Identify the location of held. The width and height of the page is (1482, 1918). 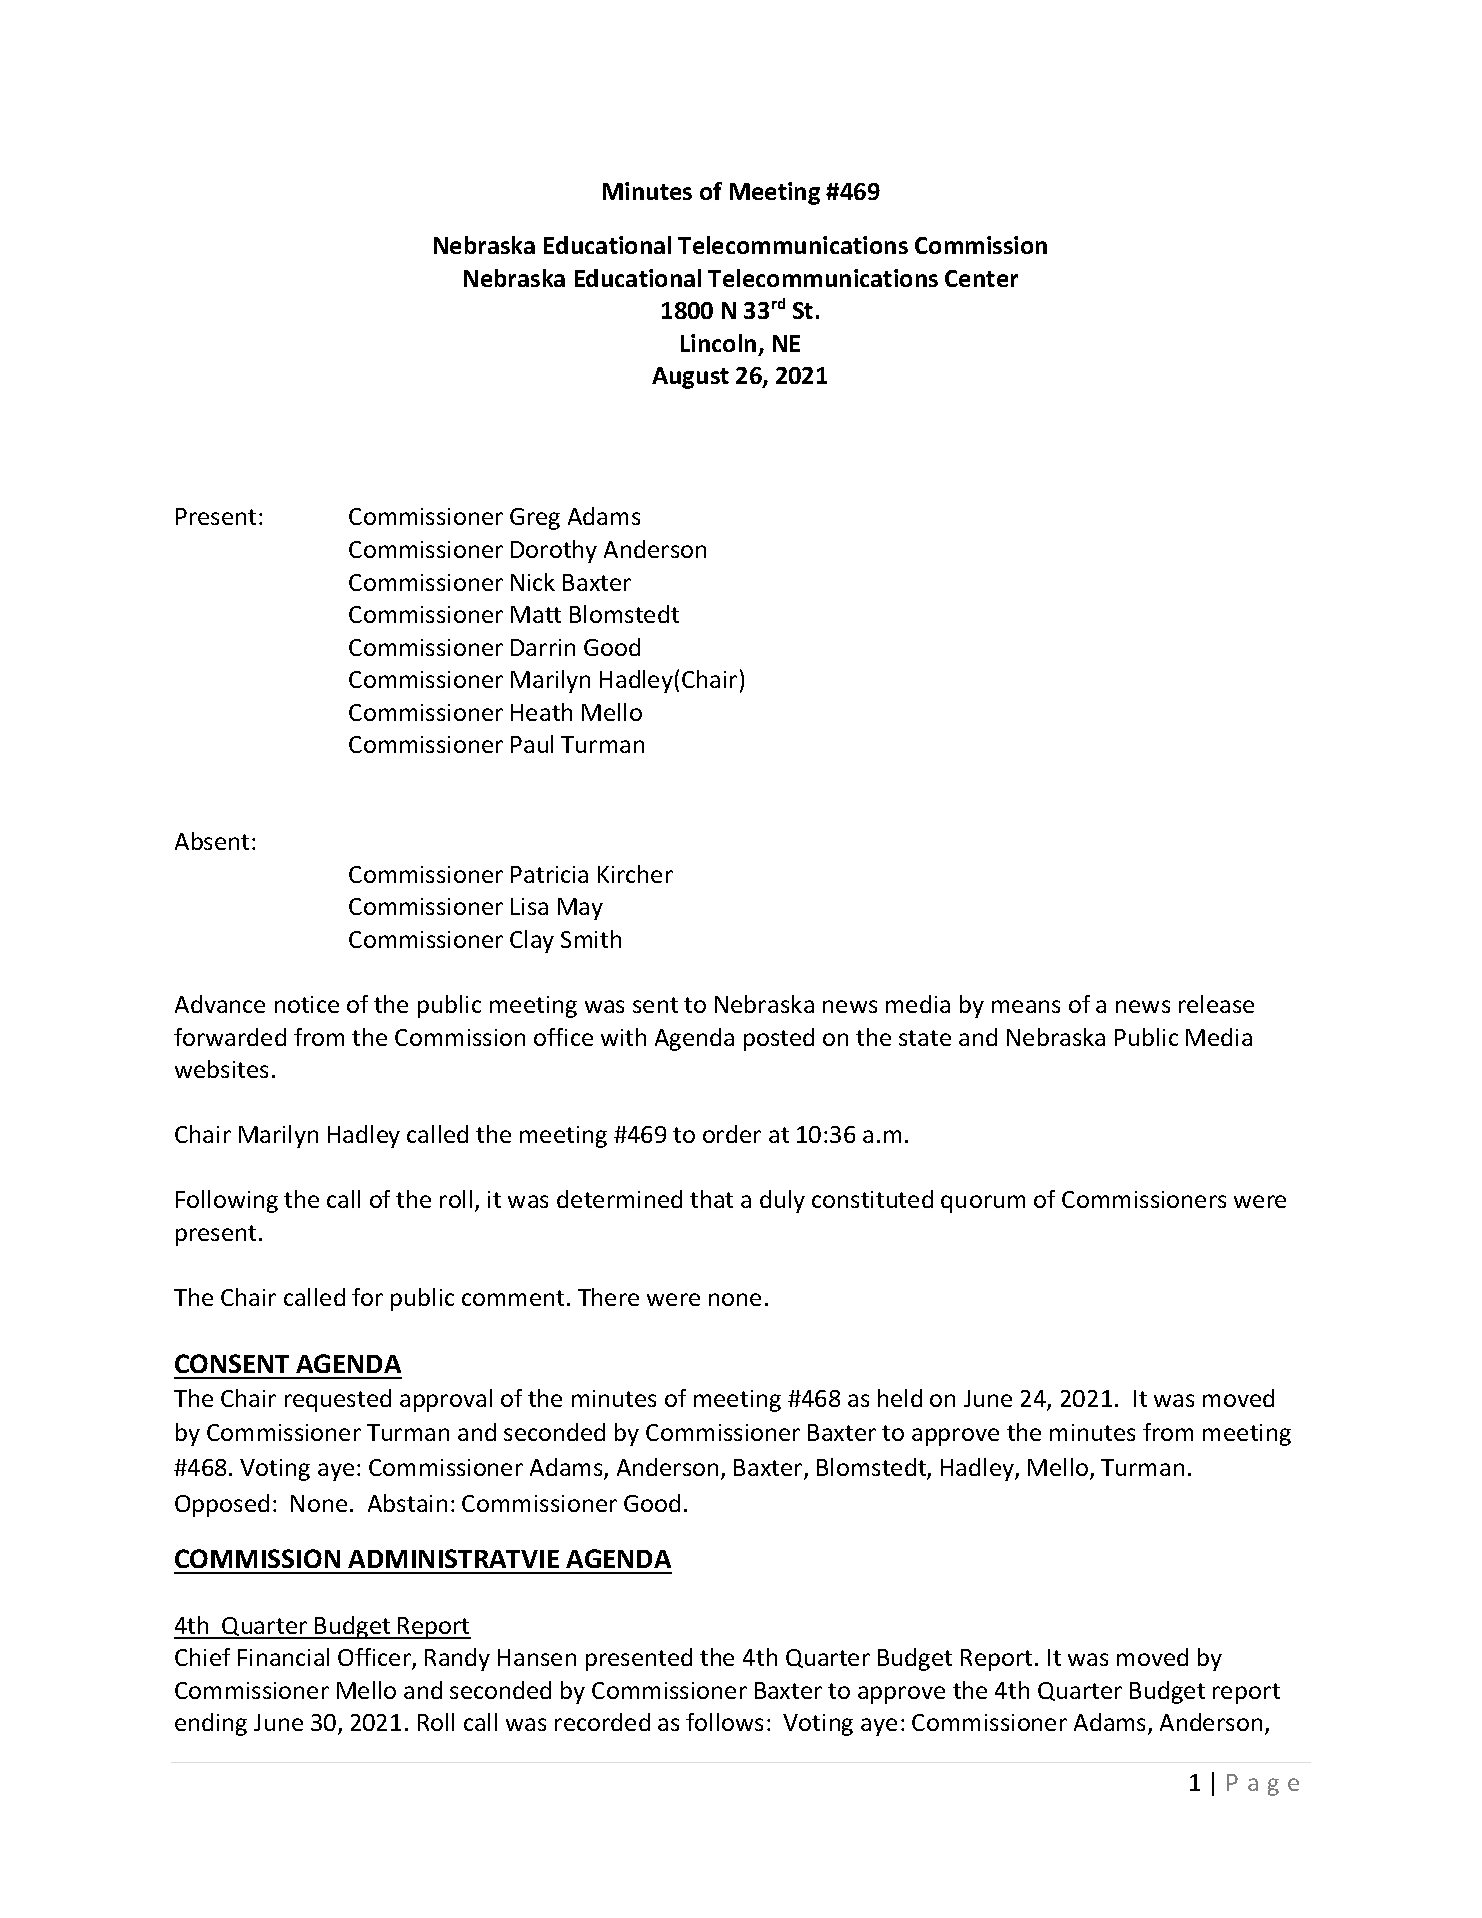
(900, 1398).
